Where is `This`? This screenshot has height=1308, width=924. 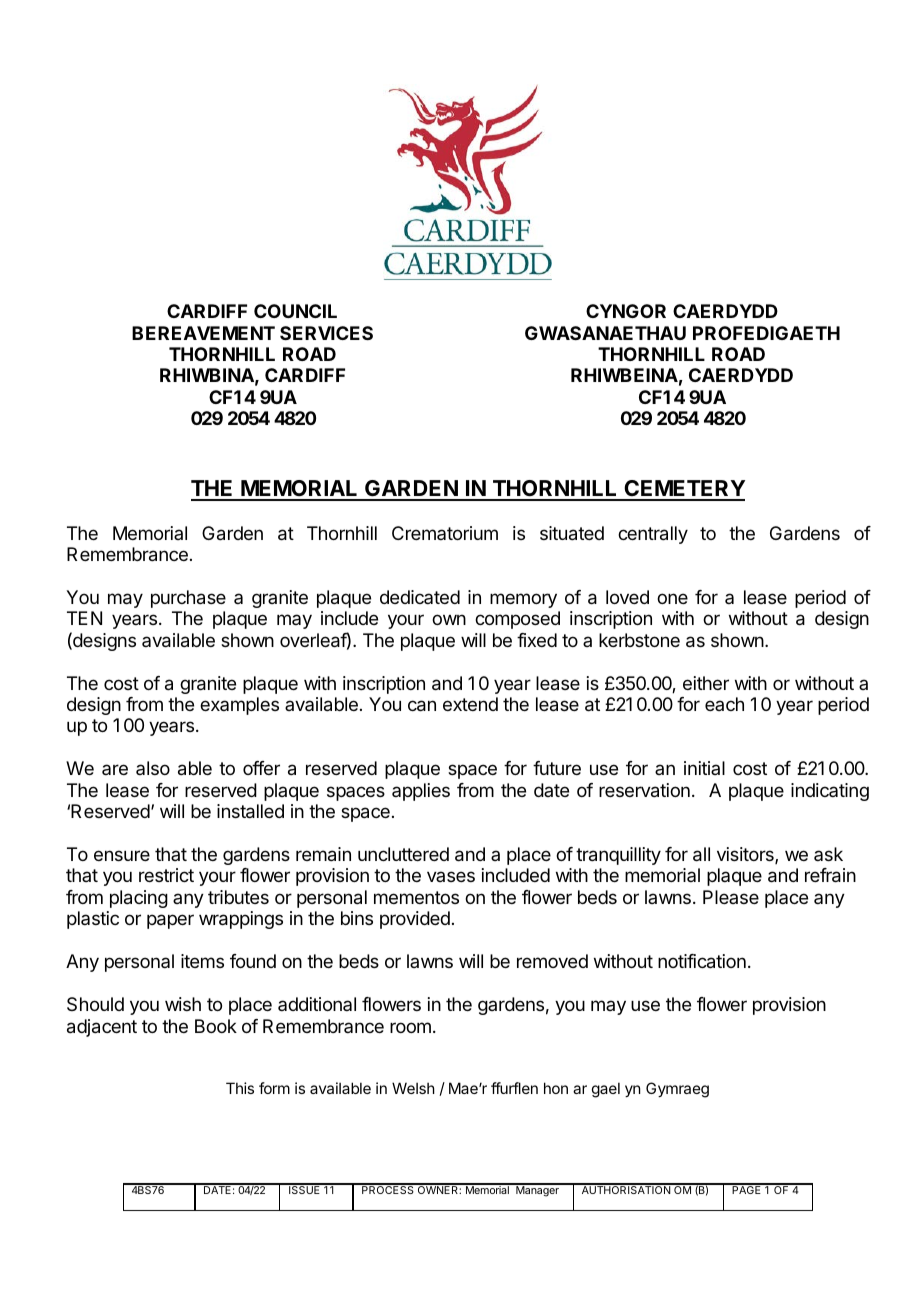
This is located at coordinates (240, 1088).
